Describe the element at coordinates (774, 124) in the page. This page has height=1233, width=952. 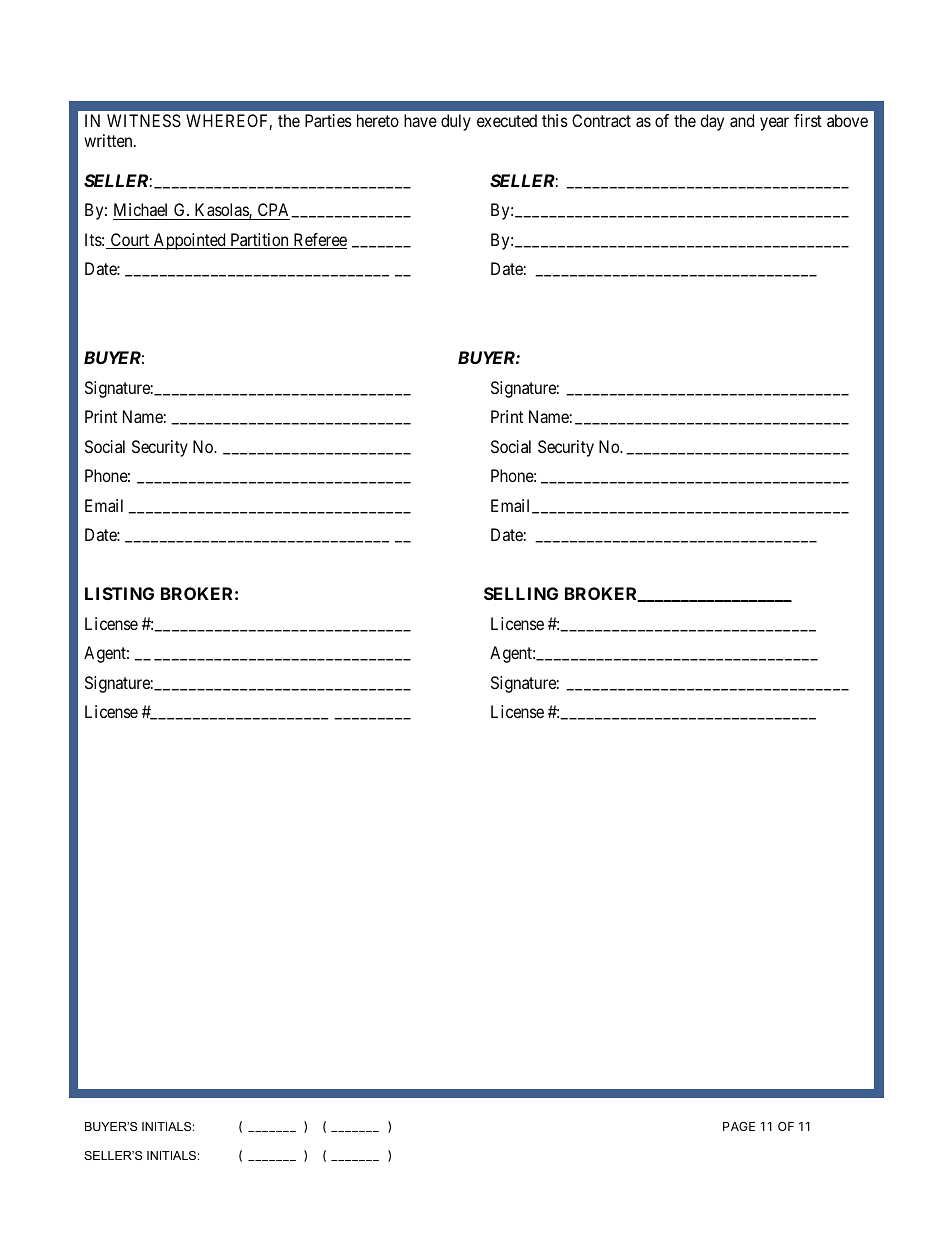
I see `year` at that location.
